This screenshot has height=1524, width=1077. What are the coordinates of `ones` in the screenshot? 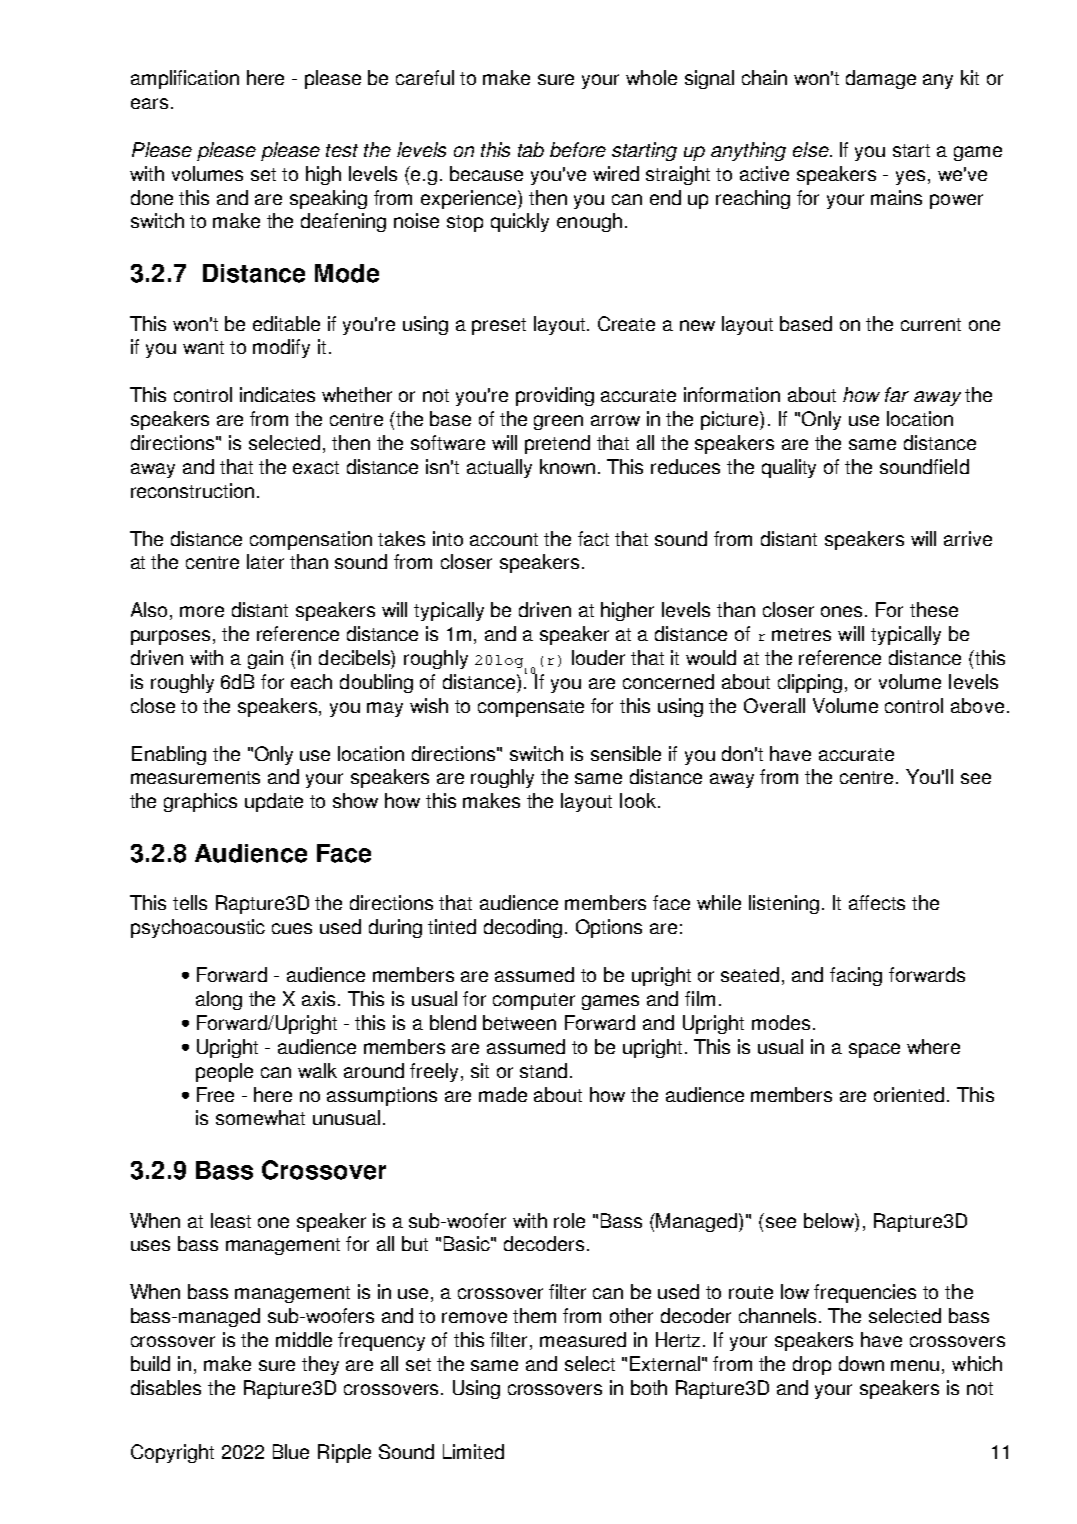 It's located at (843, 611).
